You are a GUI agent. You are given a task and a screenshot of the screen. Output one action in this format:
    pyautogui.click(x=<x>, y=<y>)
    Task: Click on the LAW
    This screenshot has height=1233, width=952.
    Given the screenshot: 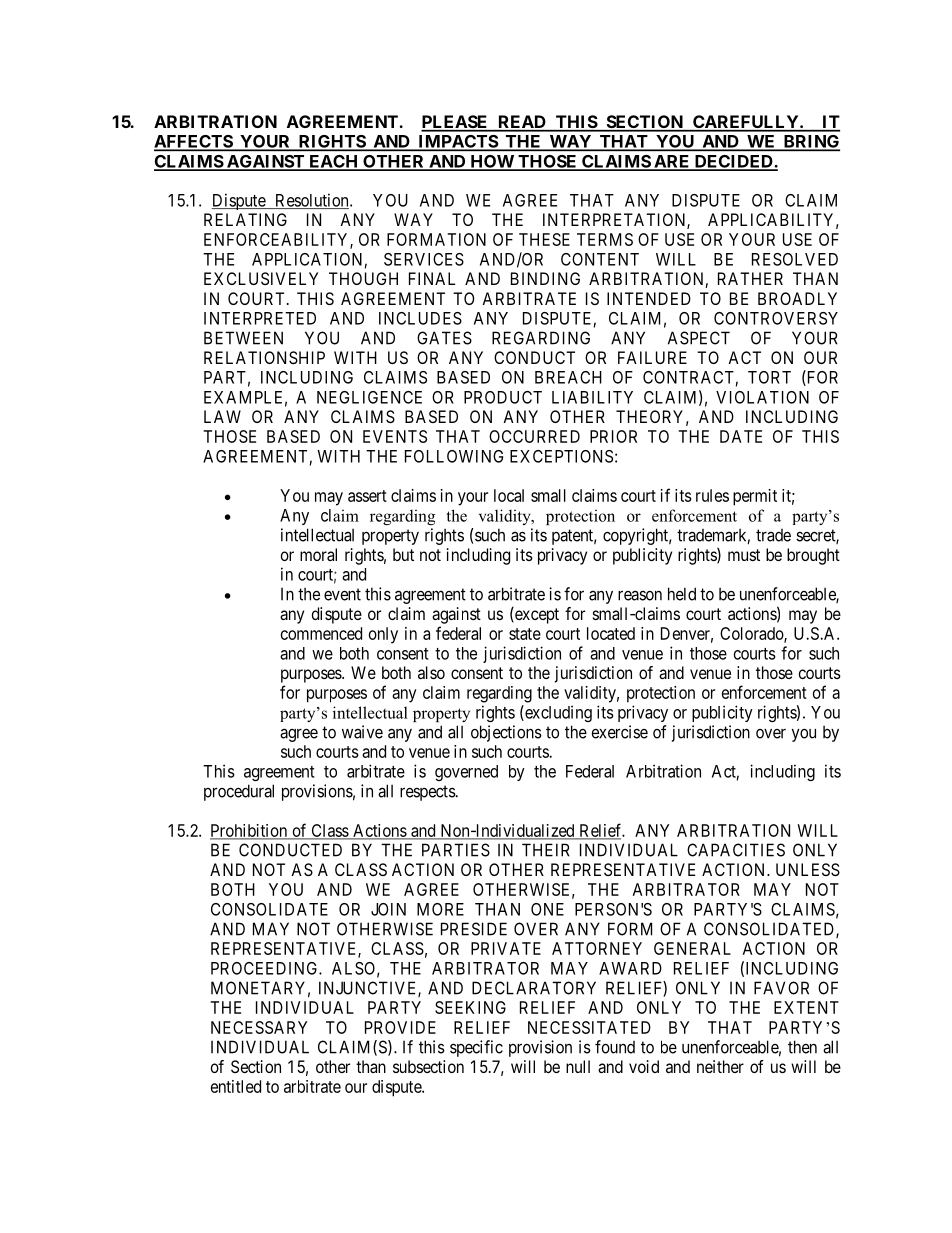 What is the action you would take?
    pyautogui.click(x=222, y=416)
